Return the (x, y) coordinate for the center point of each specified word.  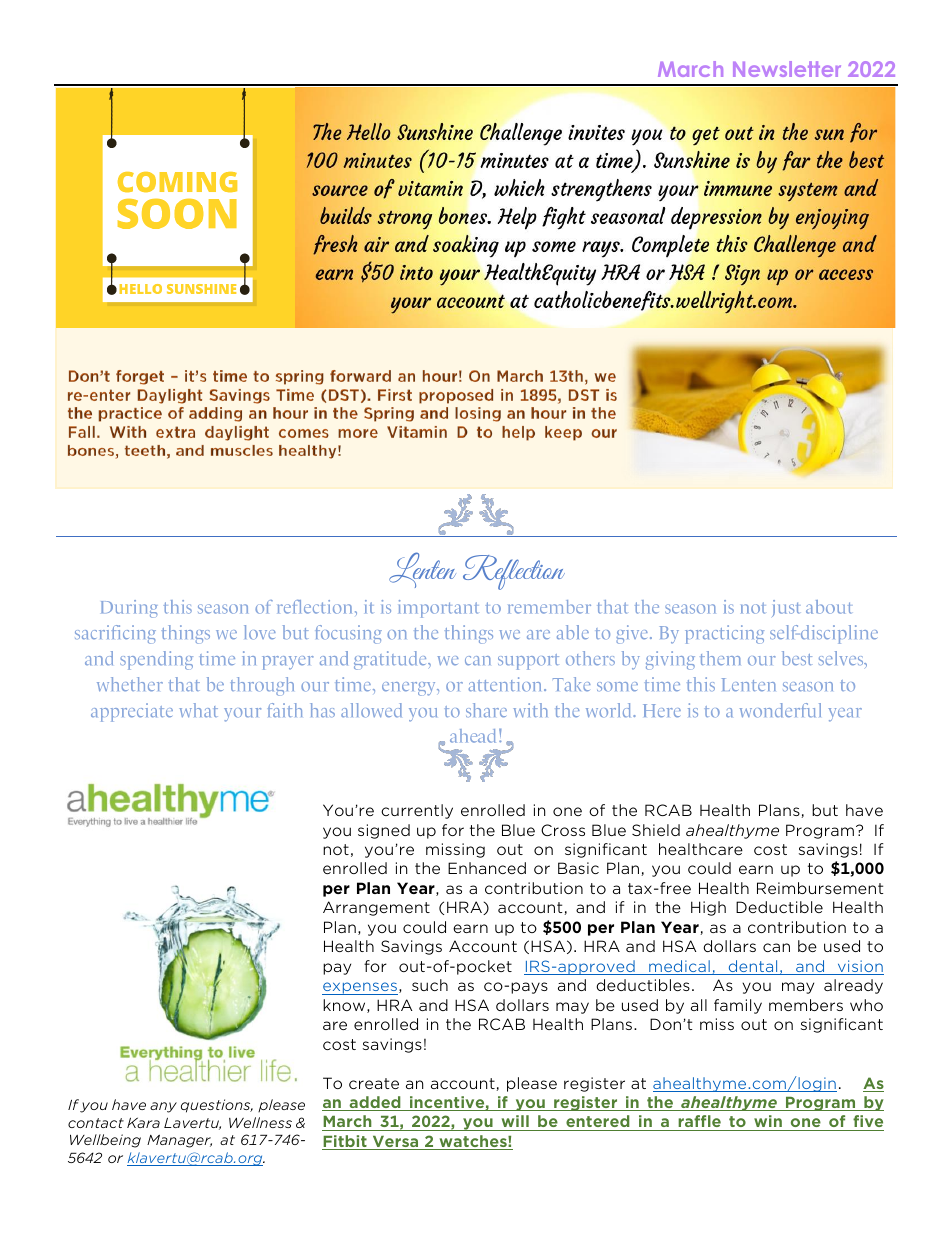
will (515, 1121)
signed (384, 831)
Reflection (514, 572)
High (708, 908)
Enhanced (487, 868)
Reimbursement (820, 888)
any (163, 1107)
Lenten (422, 570)
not (336, 849)
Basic (578, 868)
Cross (563, 830)
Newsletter (787, 69)
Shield (656, 830)
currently (417, 811)
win (768, 1121)
